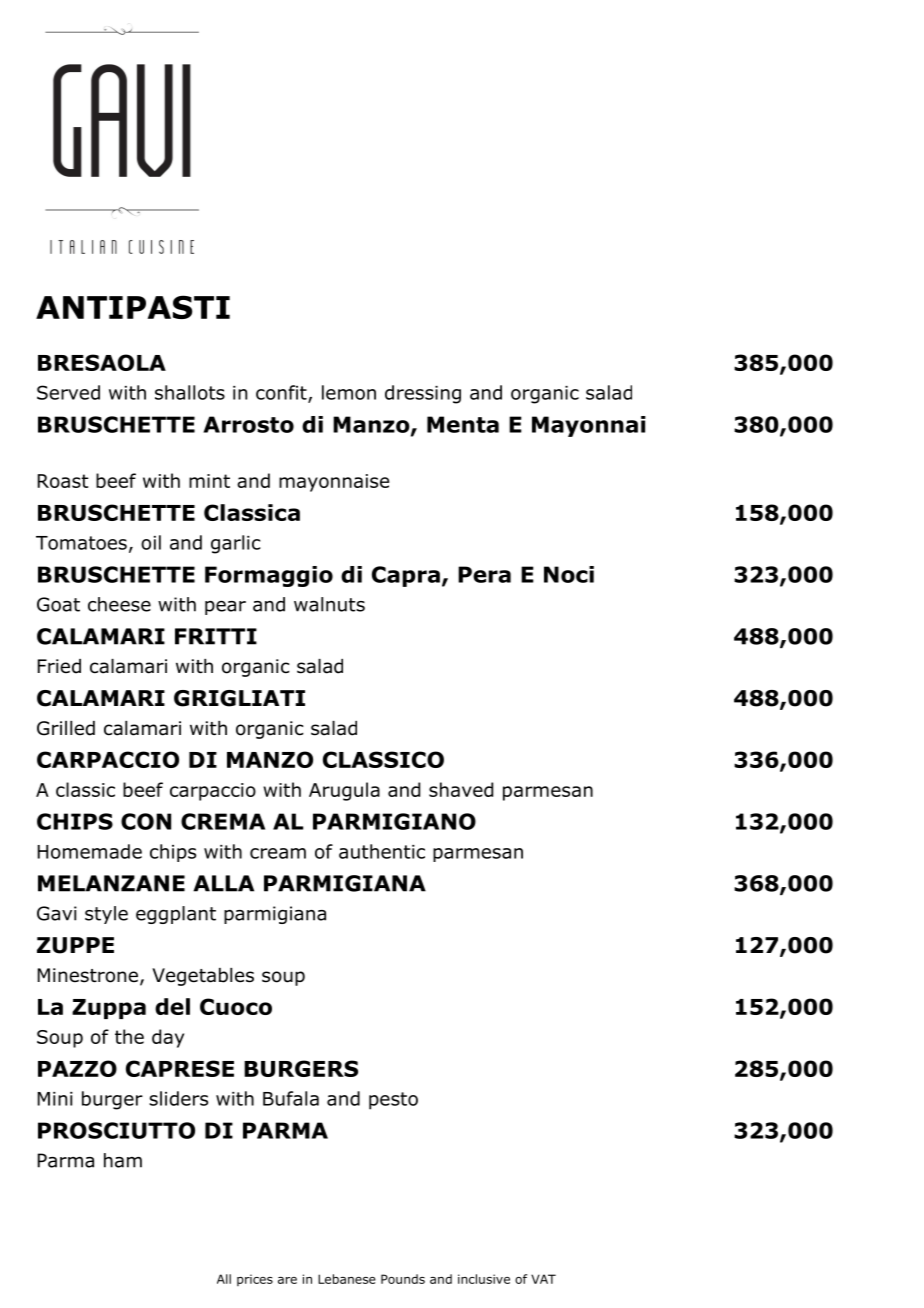 This screenshot has width=924, height=1308. Describe the element at coordinates (58, 604) in the screenshot. I see `Goat` at that location.
